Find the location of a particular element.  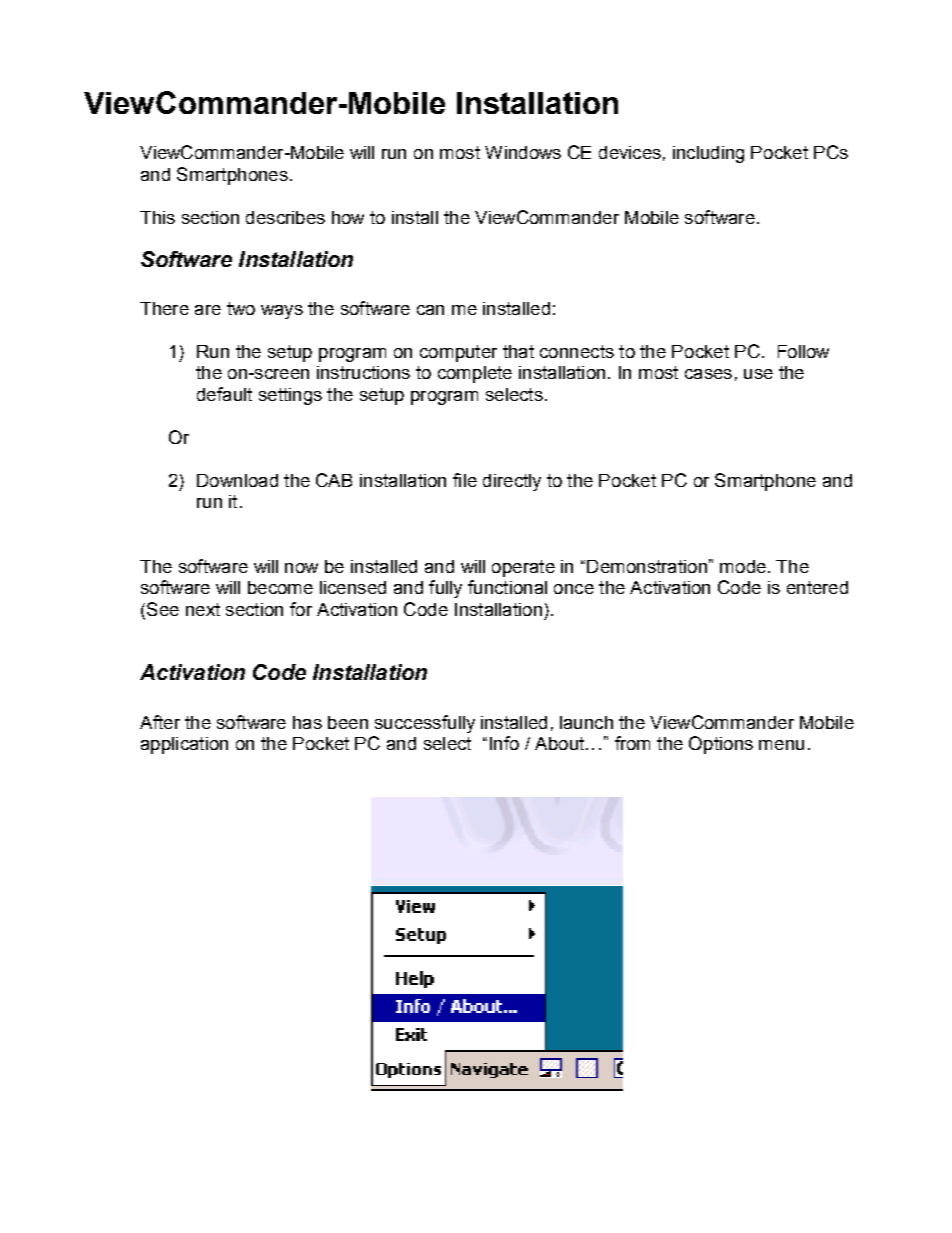

including is located at coordinates (708, 154).
